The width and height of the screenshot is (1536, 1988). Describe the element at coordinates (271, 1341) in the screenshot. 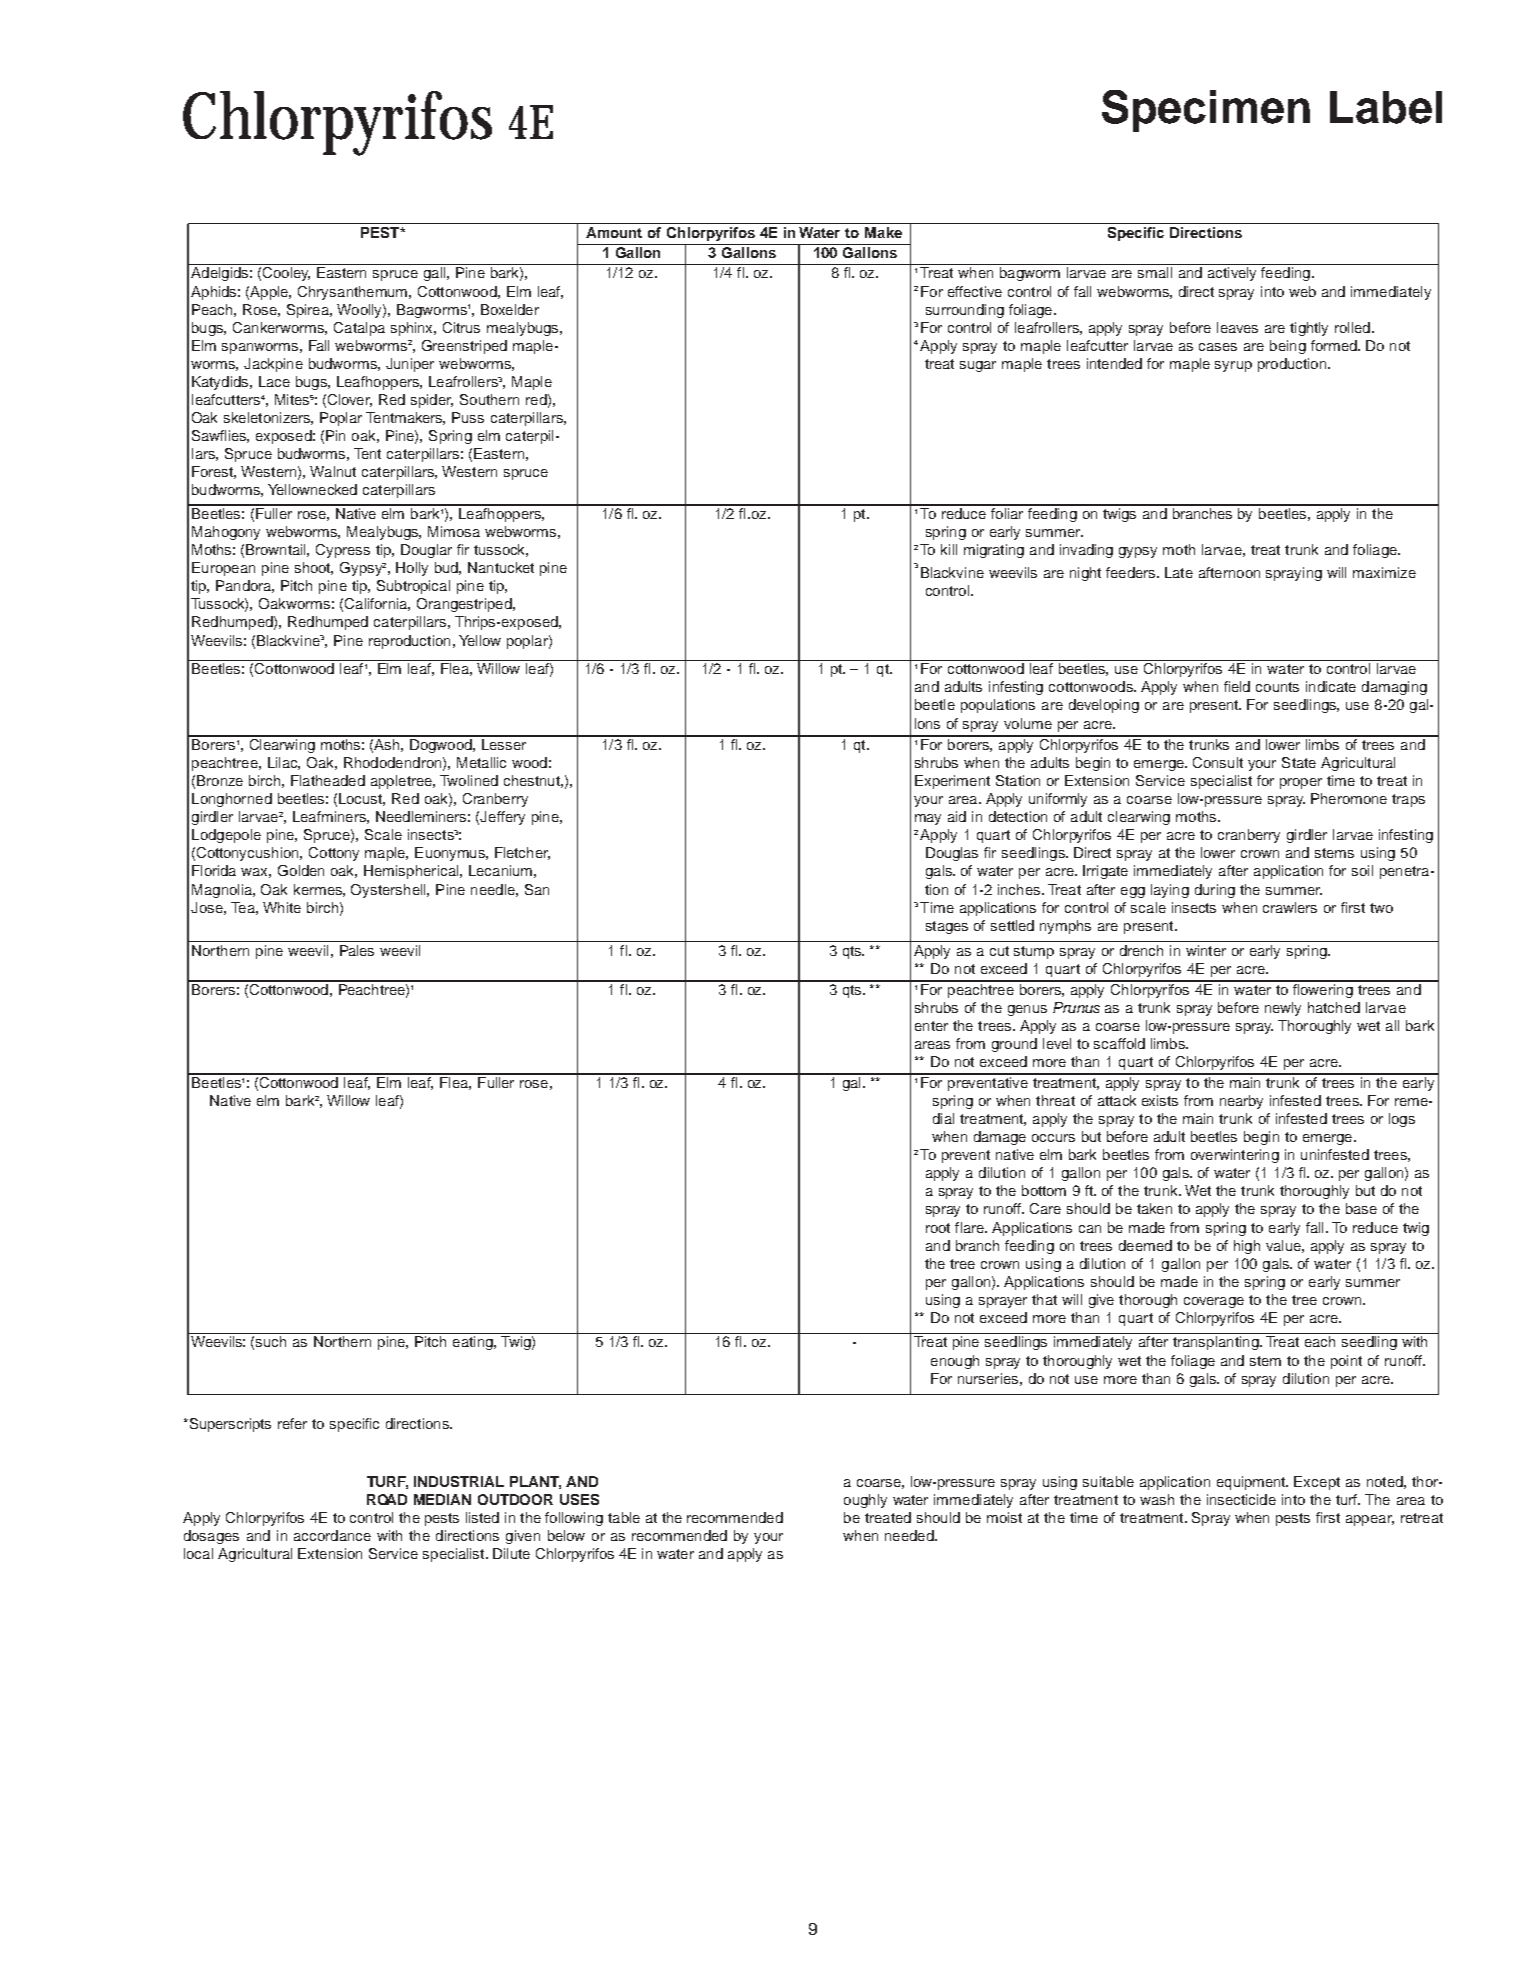

I see `such` at that location.
